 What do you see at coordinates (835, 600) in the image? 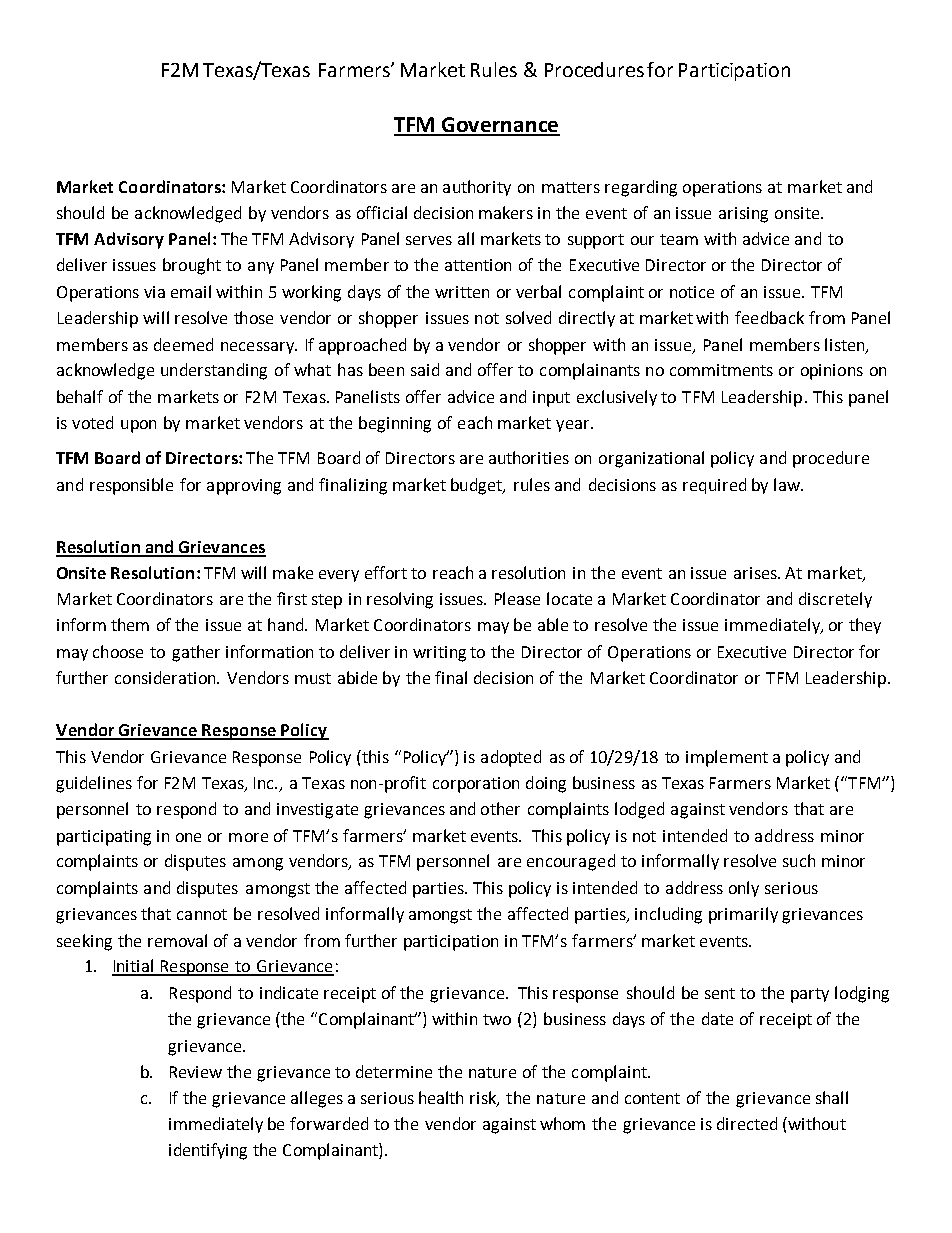
I see `discretely` at bounding box center [835, 600].
